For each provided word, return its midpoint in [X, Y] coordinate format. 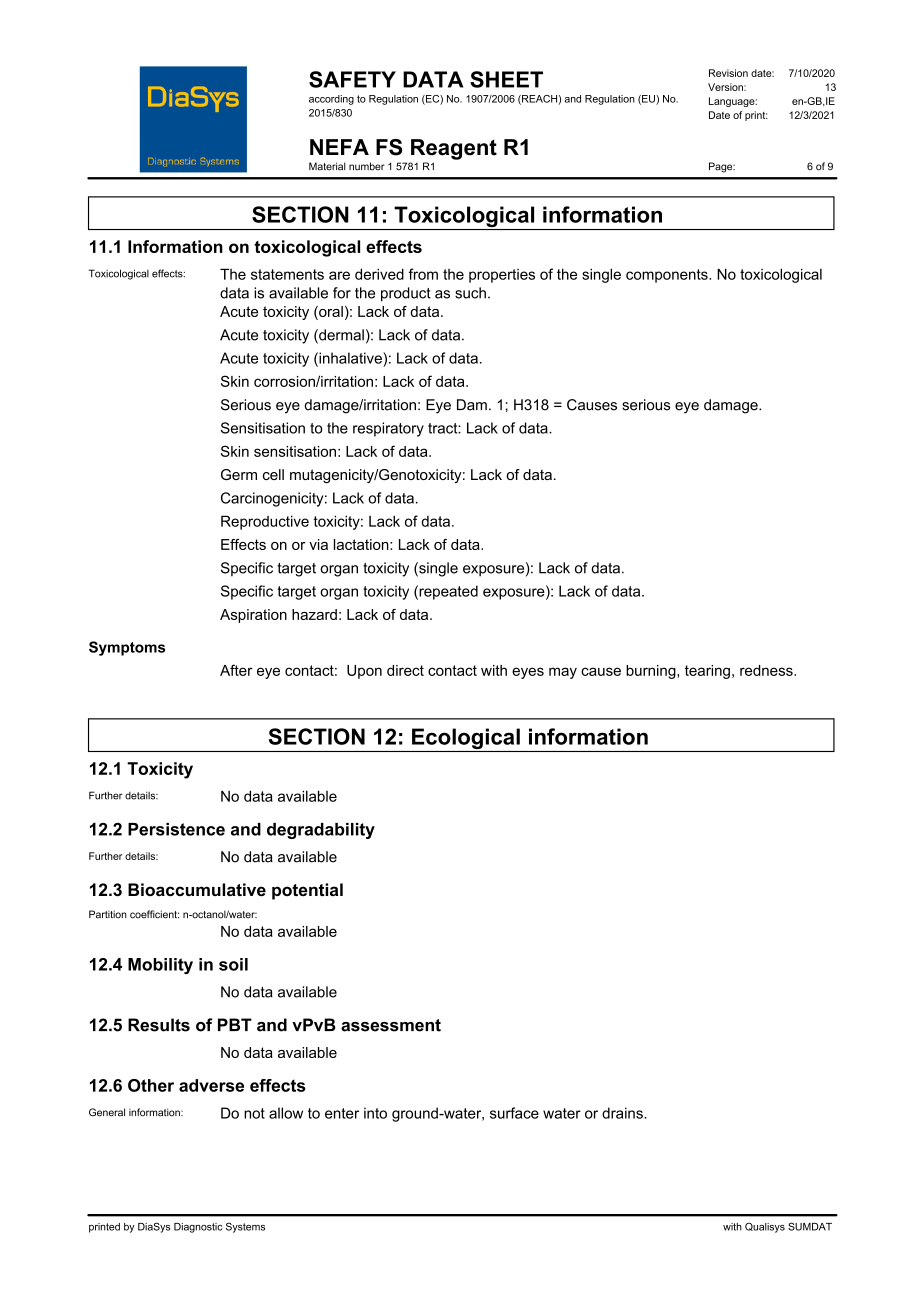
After [236, 670]
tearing [707, 672]
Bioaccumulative [197, 889]
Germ [239, 474]
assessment [391, 1025]
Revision [728, 73]
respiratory [388, 429]
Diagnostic [198, 1228]
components [668, 276]
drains [623, 1113]
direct [405, 670]
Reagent [454, 149]
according [331, 100]
